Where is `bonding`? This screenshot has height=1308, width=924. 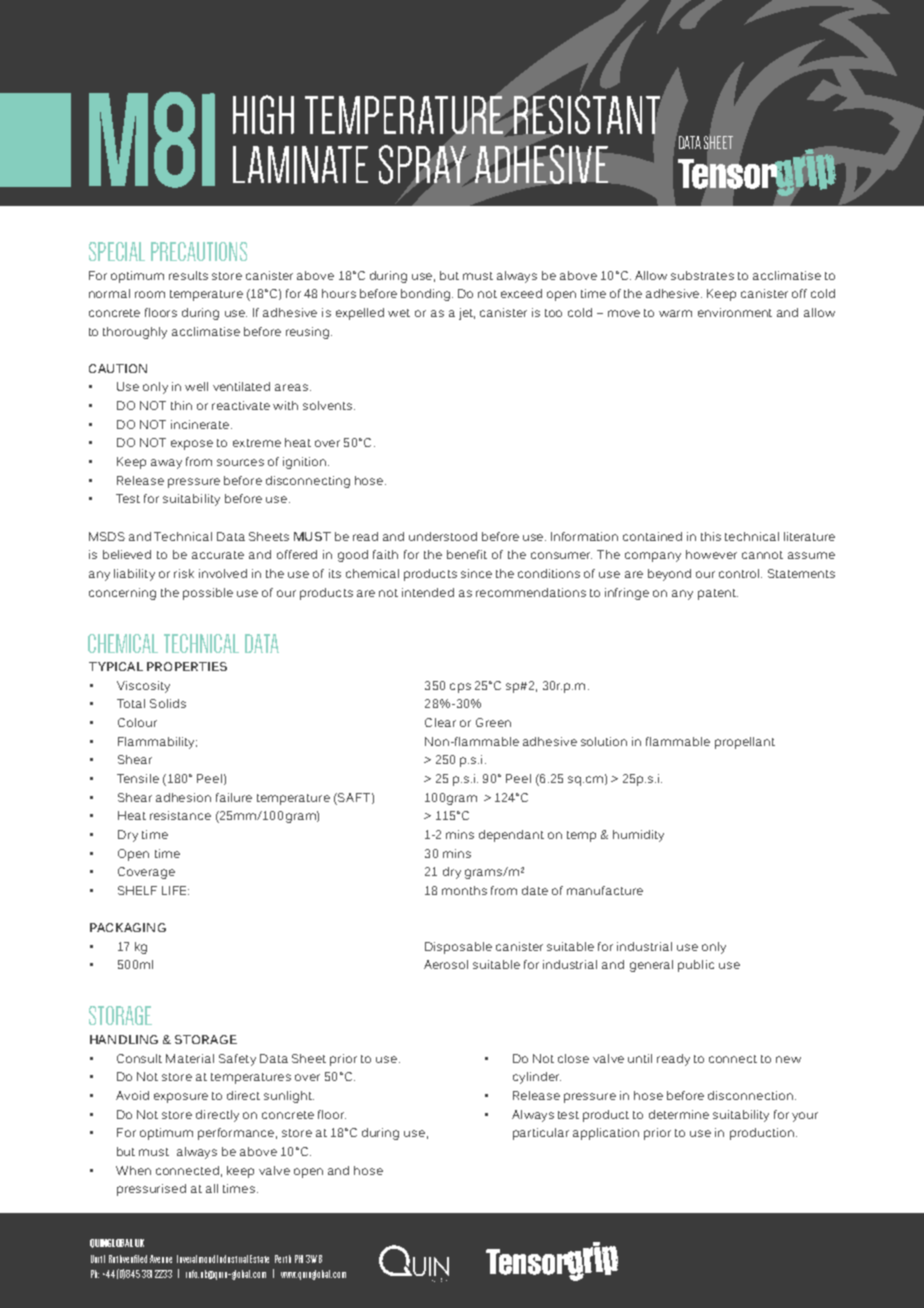
bonding is located at coordinates (427, 295).
